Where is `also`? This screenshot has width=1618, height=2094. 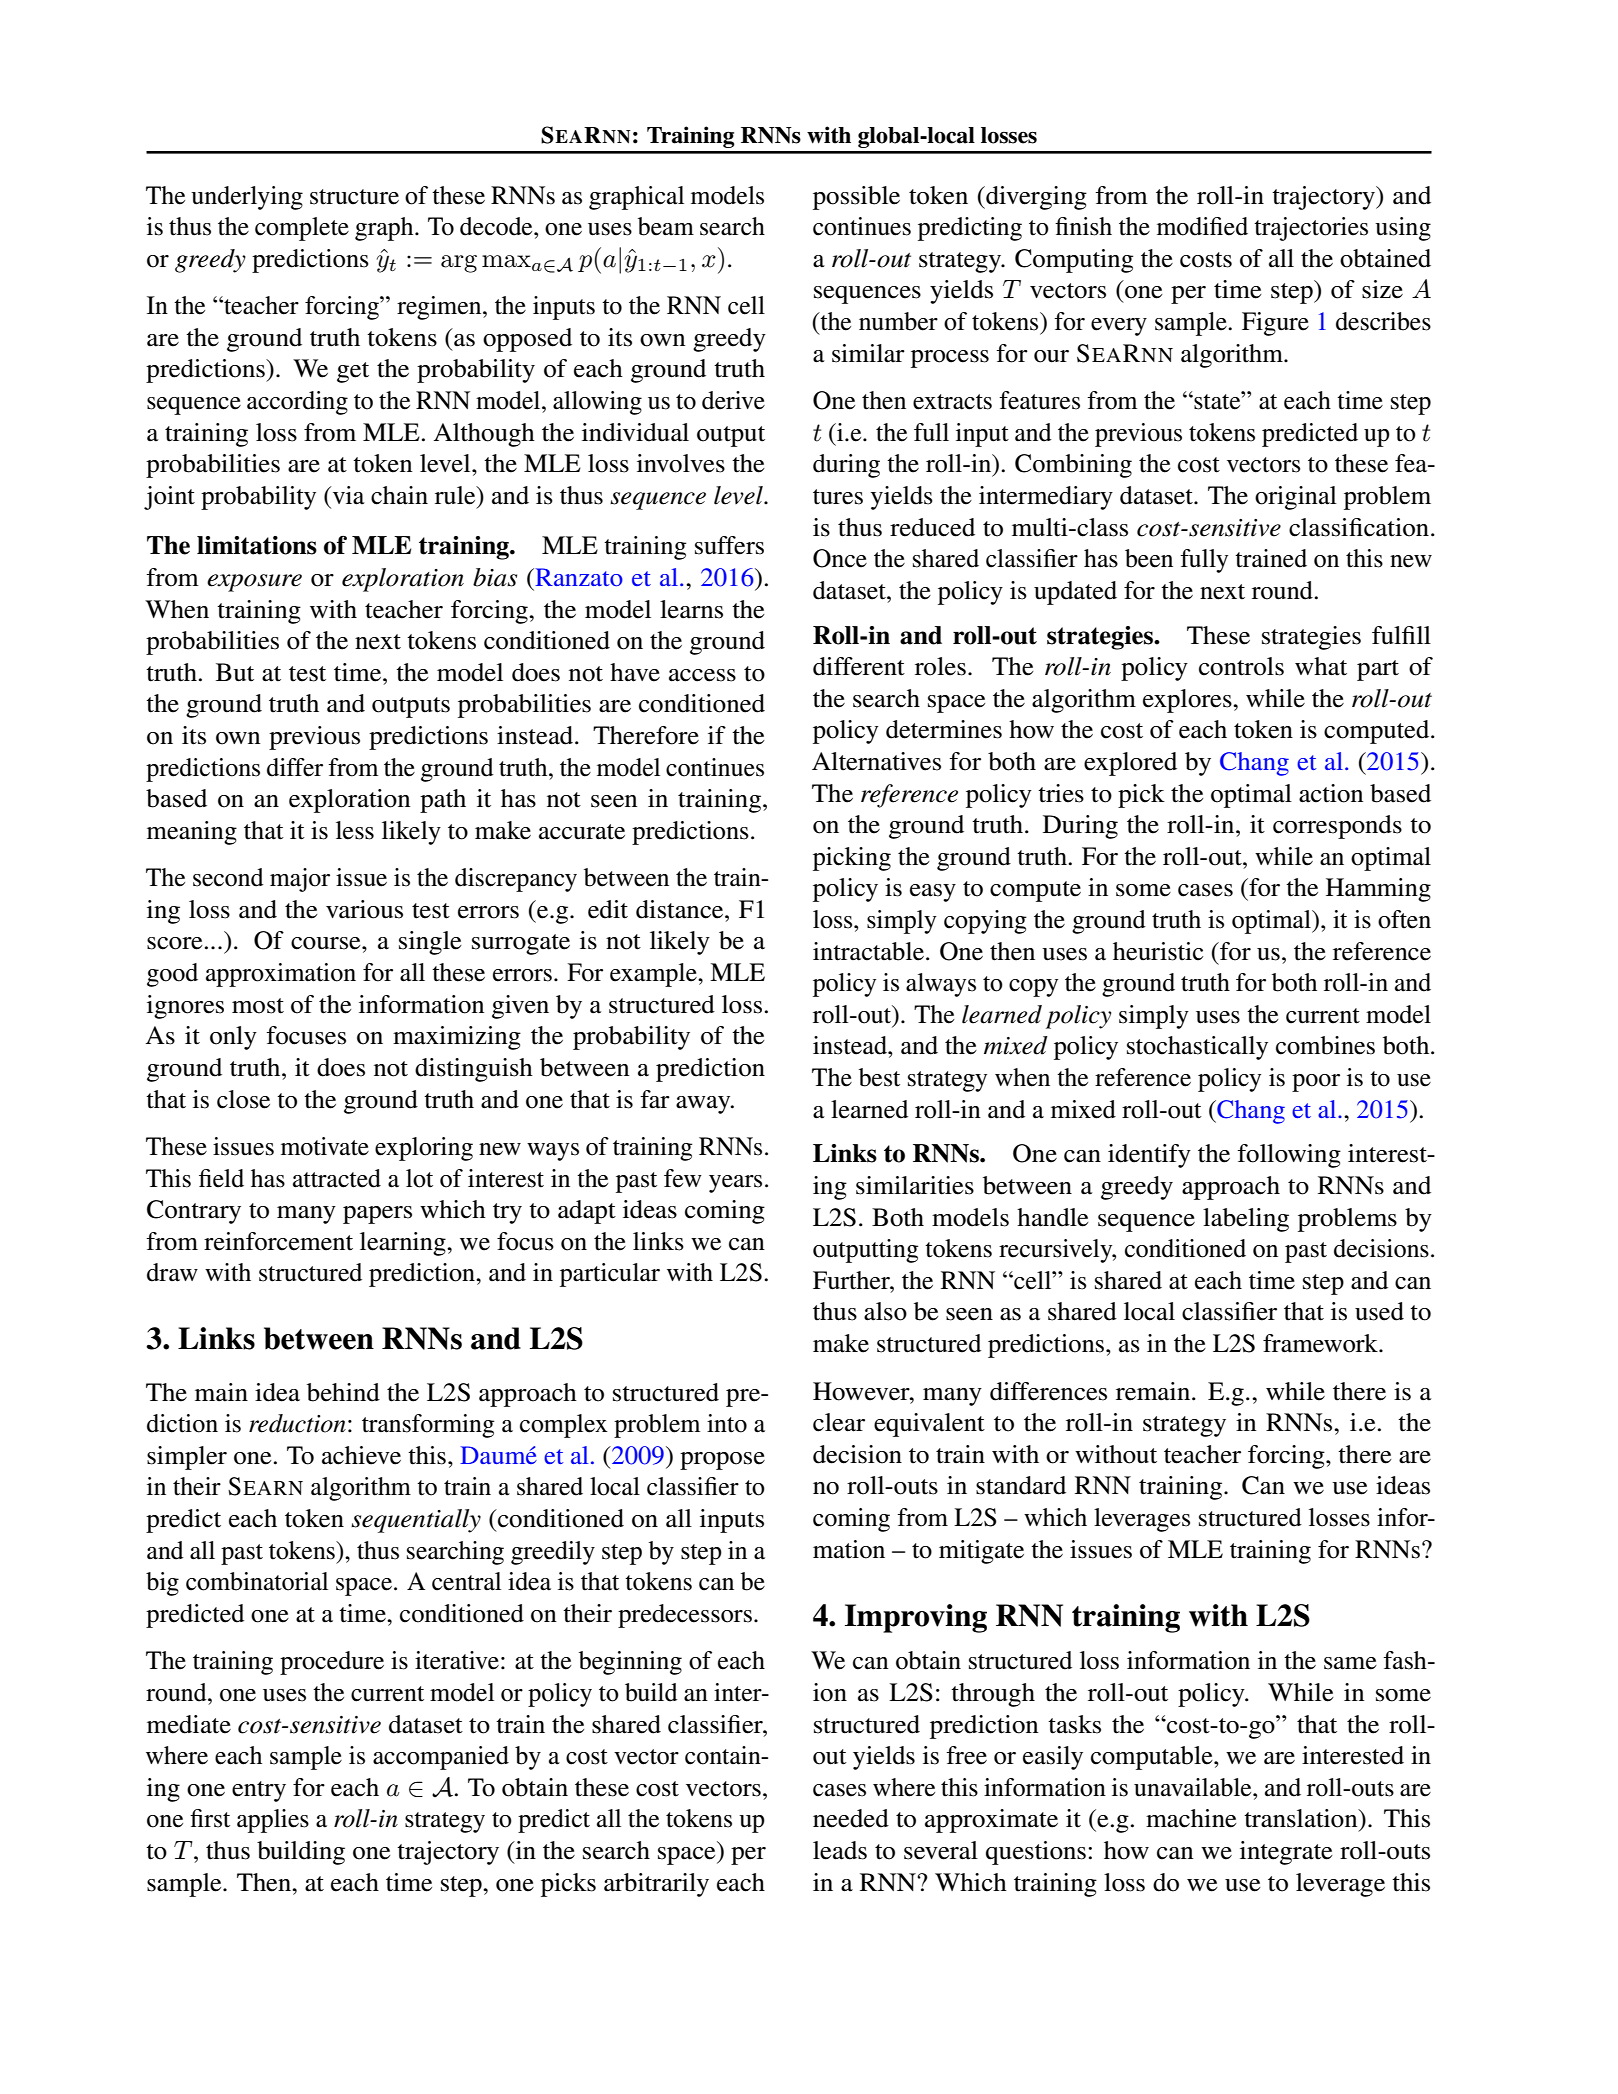
also is located at coordinates (885, 1311).
